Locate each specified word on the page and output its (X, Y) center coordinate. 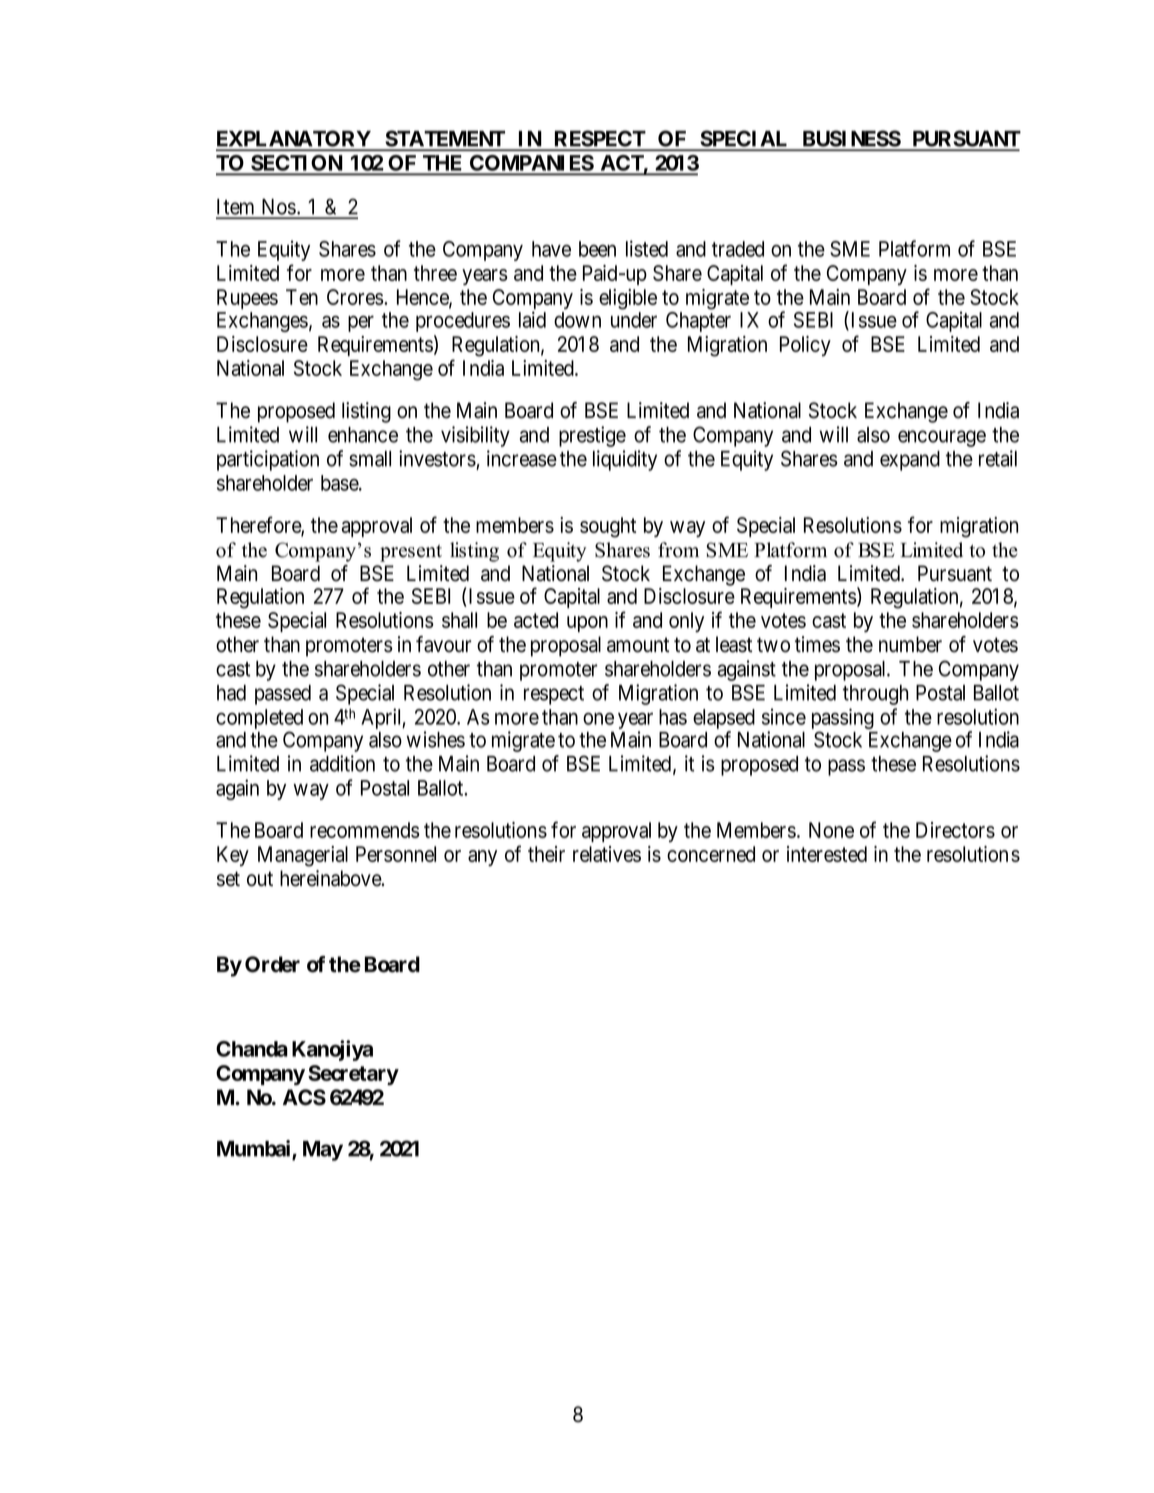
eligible (628, 299)
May (323, 1151)
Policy (805, 346)
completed (259, 720)
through (875, 695)
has (673, 717)
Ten (302, 297)
